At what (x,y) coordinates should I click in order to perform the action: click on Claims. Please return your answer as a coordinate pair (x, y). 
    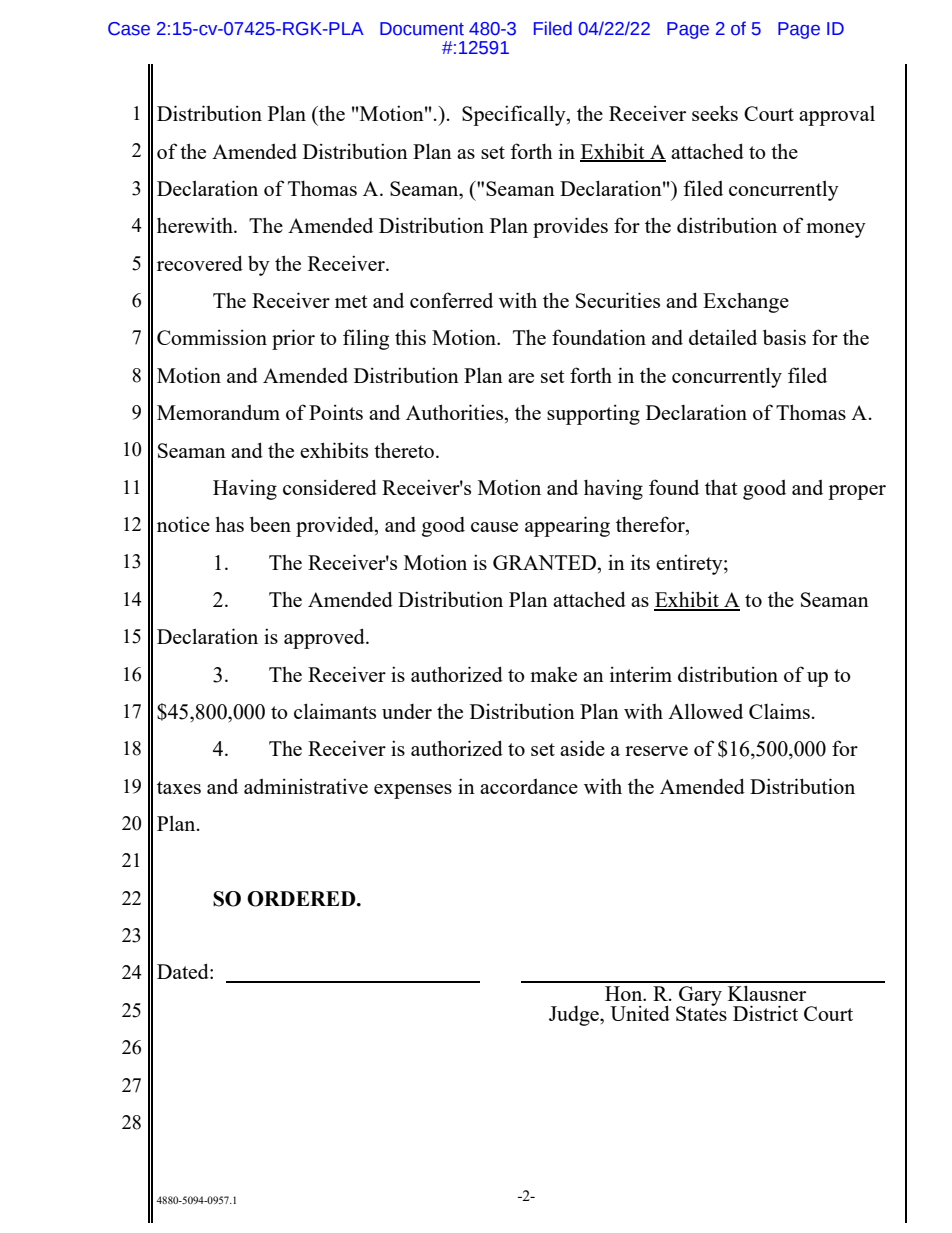
    Looking at the image, I should click on (779, 711).
